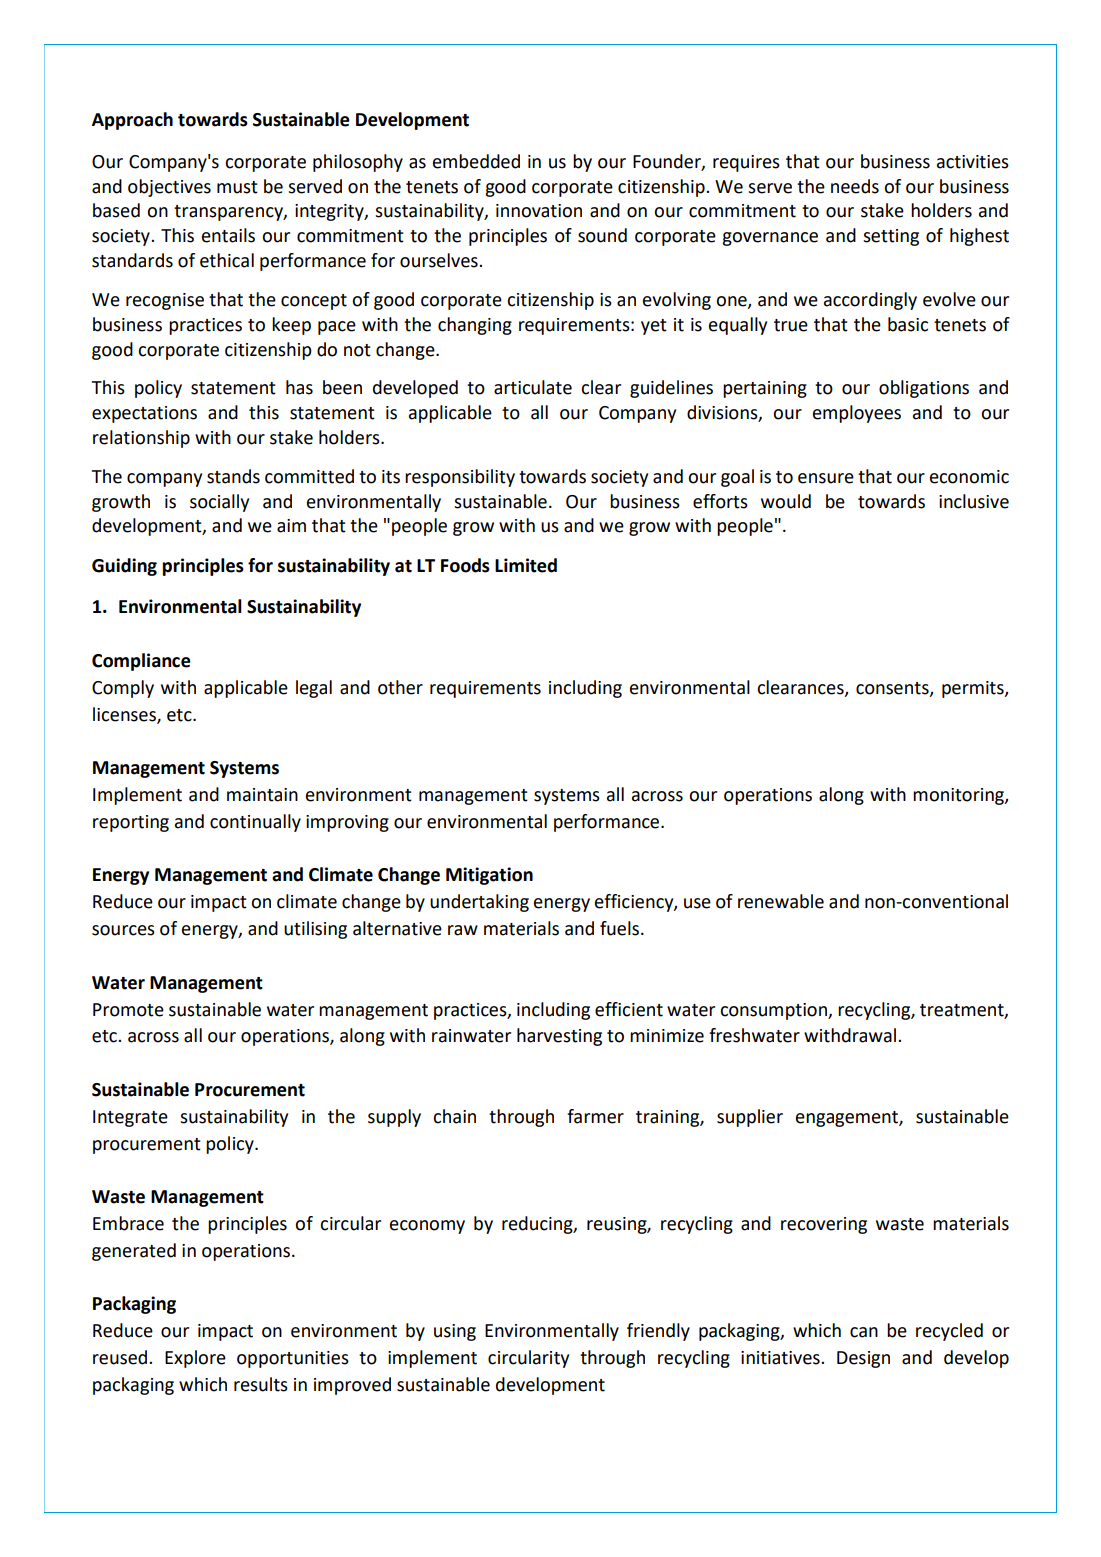 The image size is (1101, 1557). Describe the element at coordinates (959, 796) in the screenshot. I see `monitoring` at that location.
